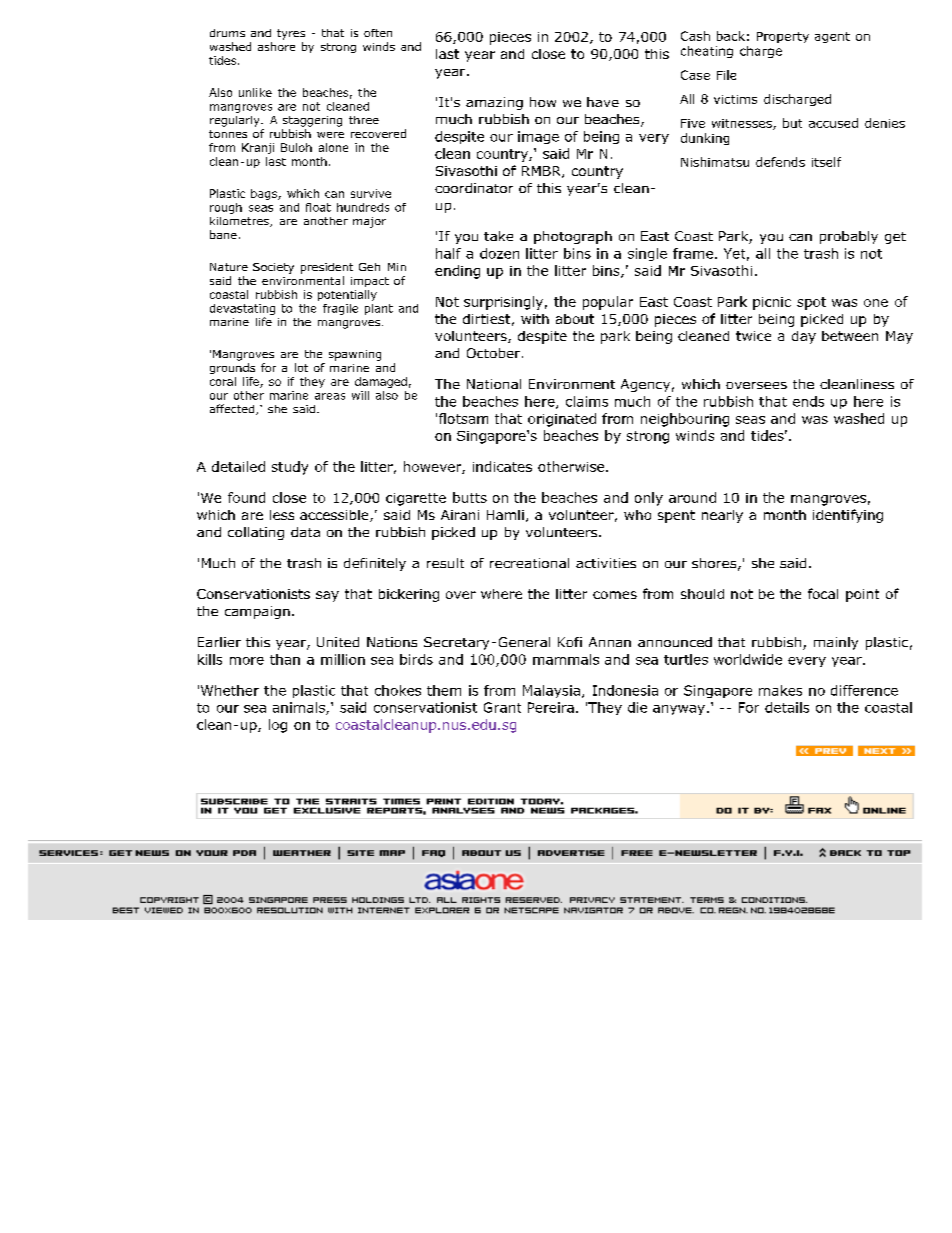 The height and width of the document is (1233, 952). What do you see at coordinates (603, 102) in the document?
I see `have` at bounding box center [603, 102].
